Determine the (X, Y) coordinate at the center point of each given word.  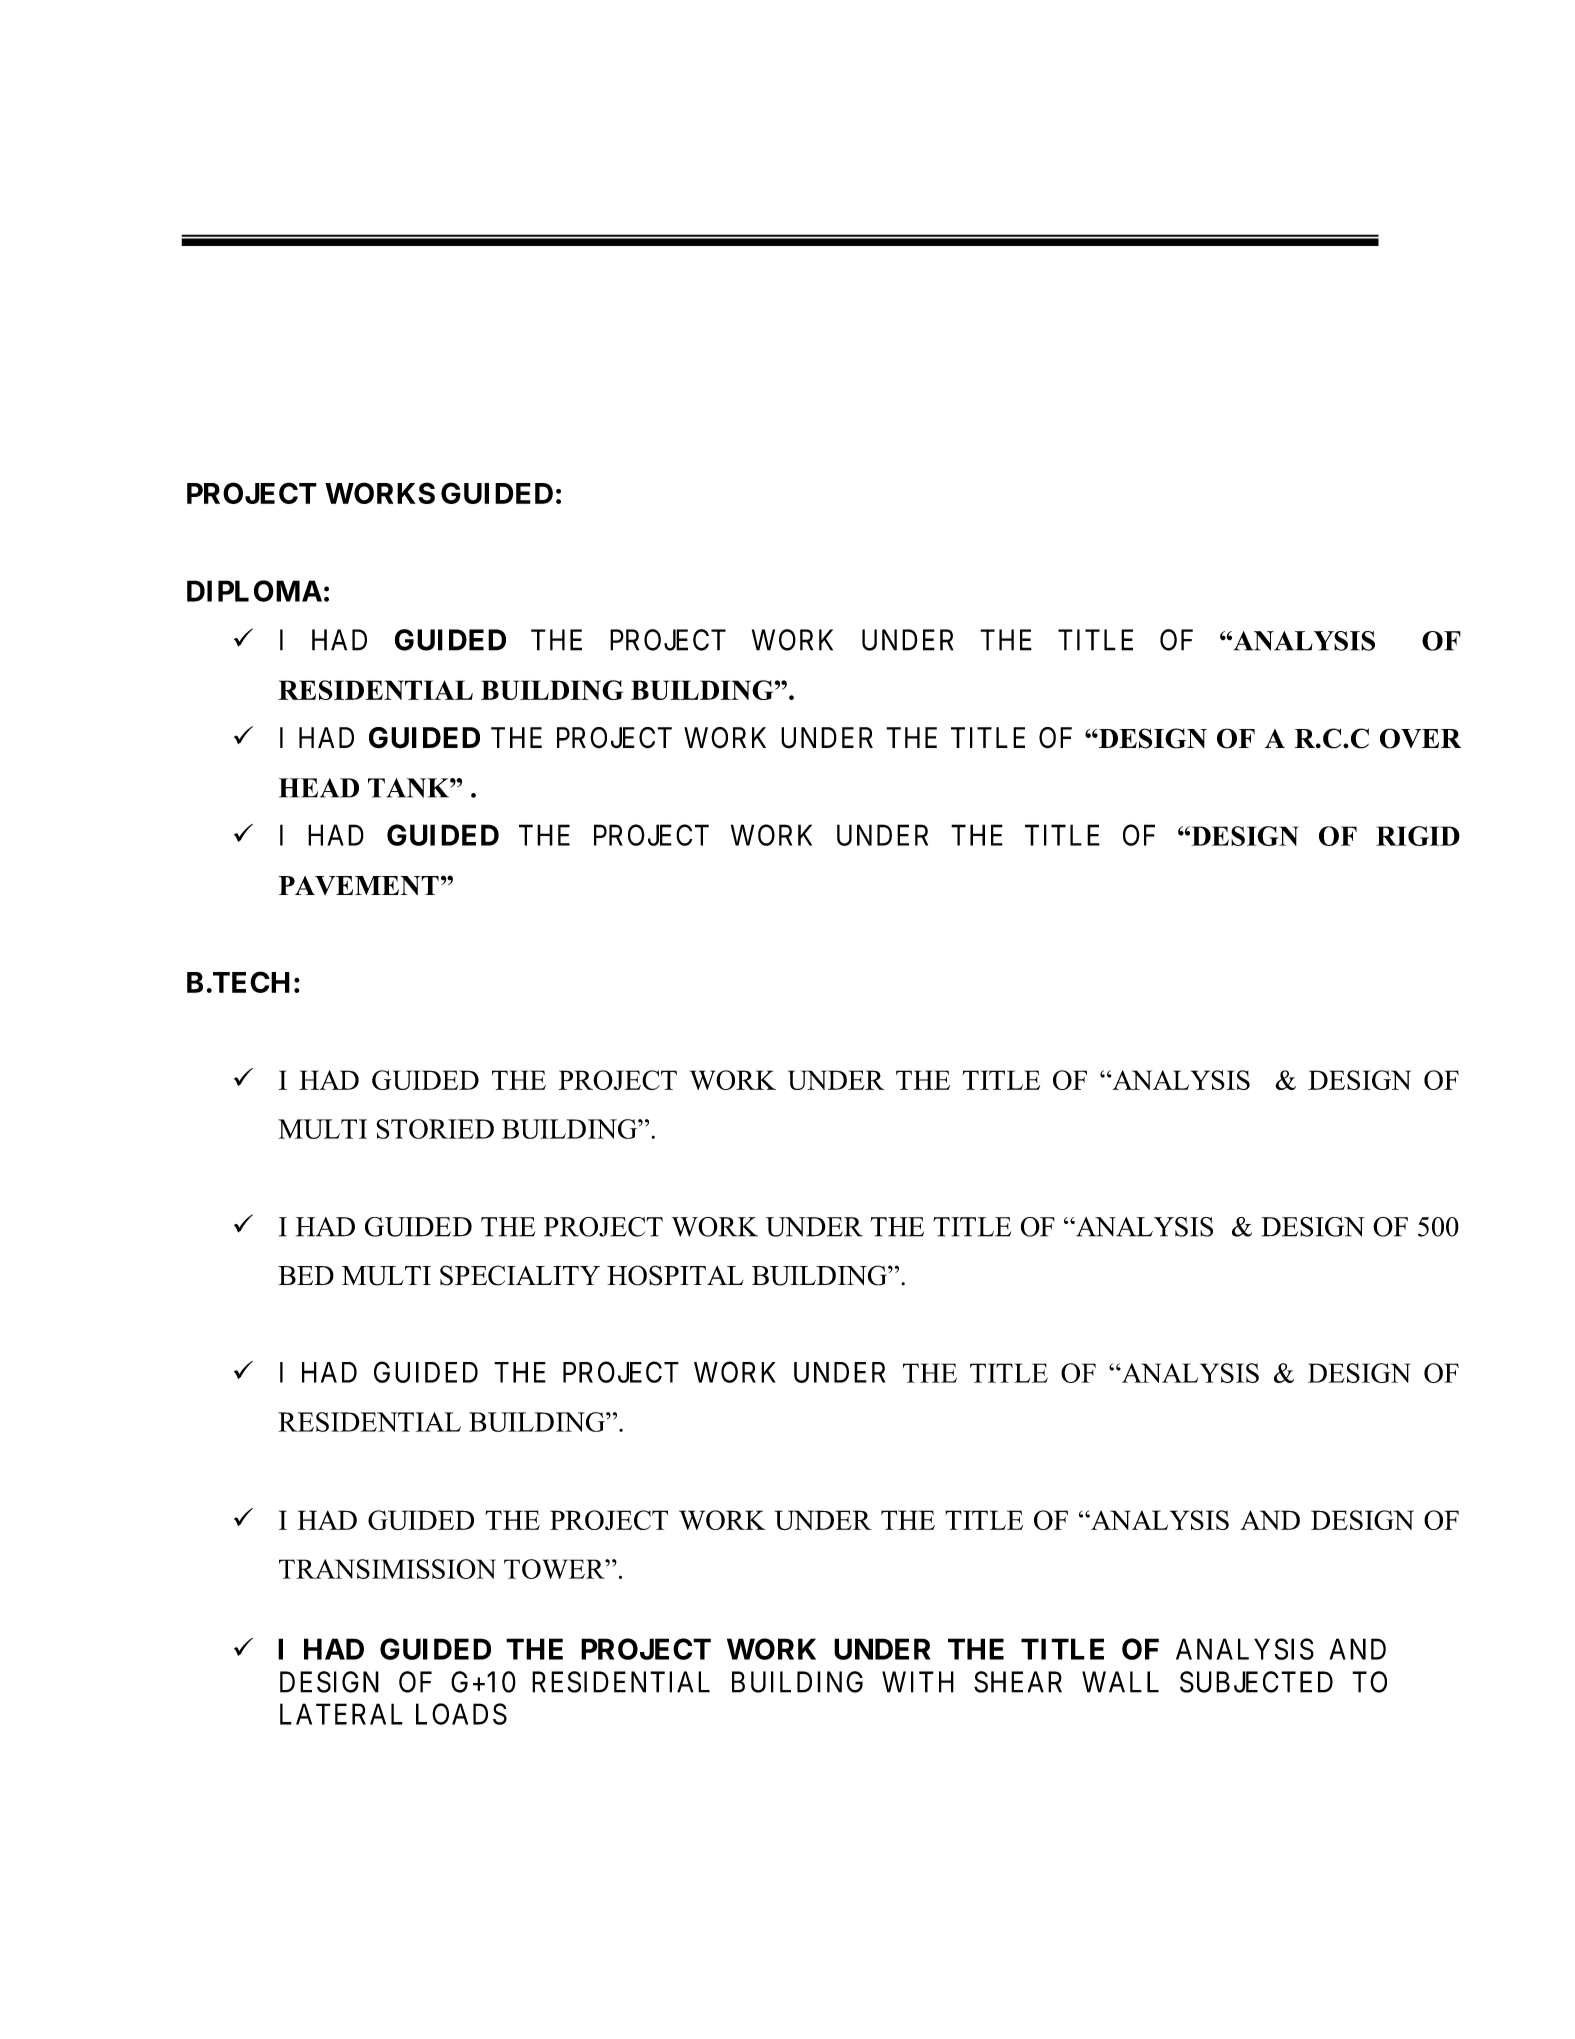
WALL (1120, 1682)
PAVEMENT (359, 885)
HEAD (319, 788)
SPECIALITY (520, 1275)
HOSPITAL (675, 1275)
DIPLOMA (254, 591)
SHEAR (1018, 1682)
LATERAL (341, 1714)
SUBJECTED (1256, 1682)
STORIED (435, 1129)
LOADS (461, 1714)
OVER (1420, 738)
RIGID (1418, 836)
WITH (918, 1682)
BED (306, 1275)
